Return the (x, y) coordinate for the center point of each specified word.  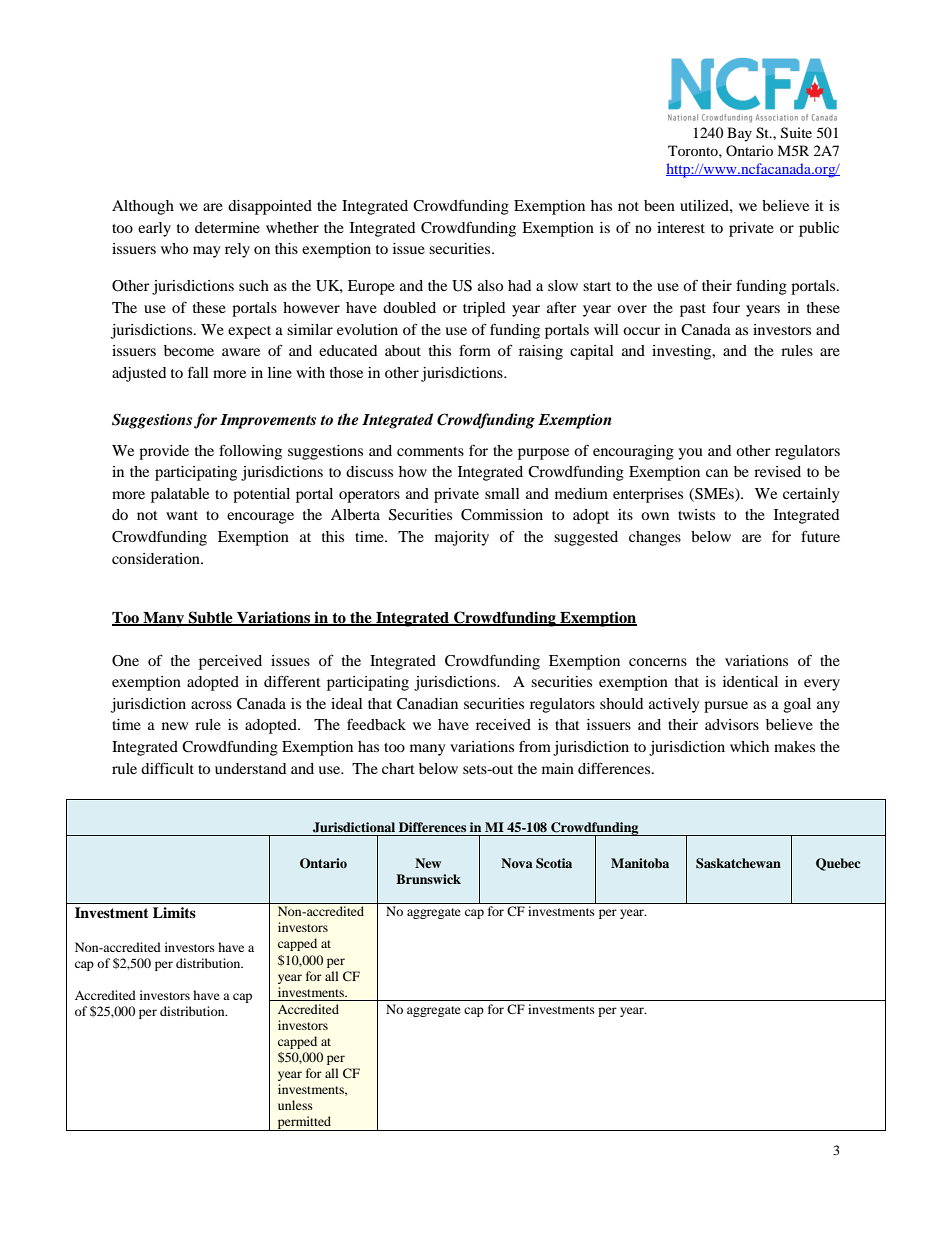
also (490, 285)
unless (295, 1105)
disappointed (270, 207)
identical (750, 681)
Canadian (427, 704)
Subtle (210, 618)
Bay (739, 134)
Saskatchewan (738, 863)
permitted (304, 1123)
